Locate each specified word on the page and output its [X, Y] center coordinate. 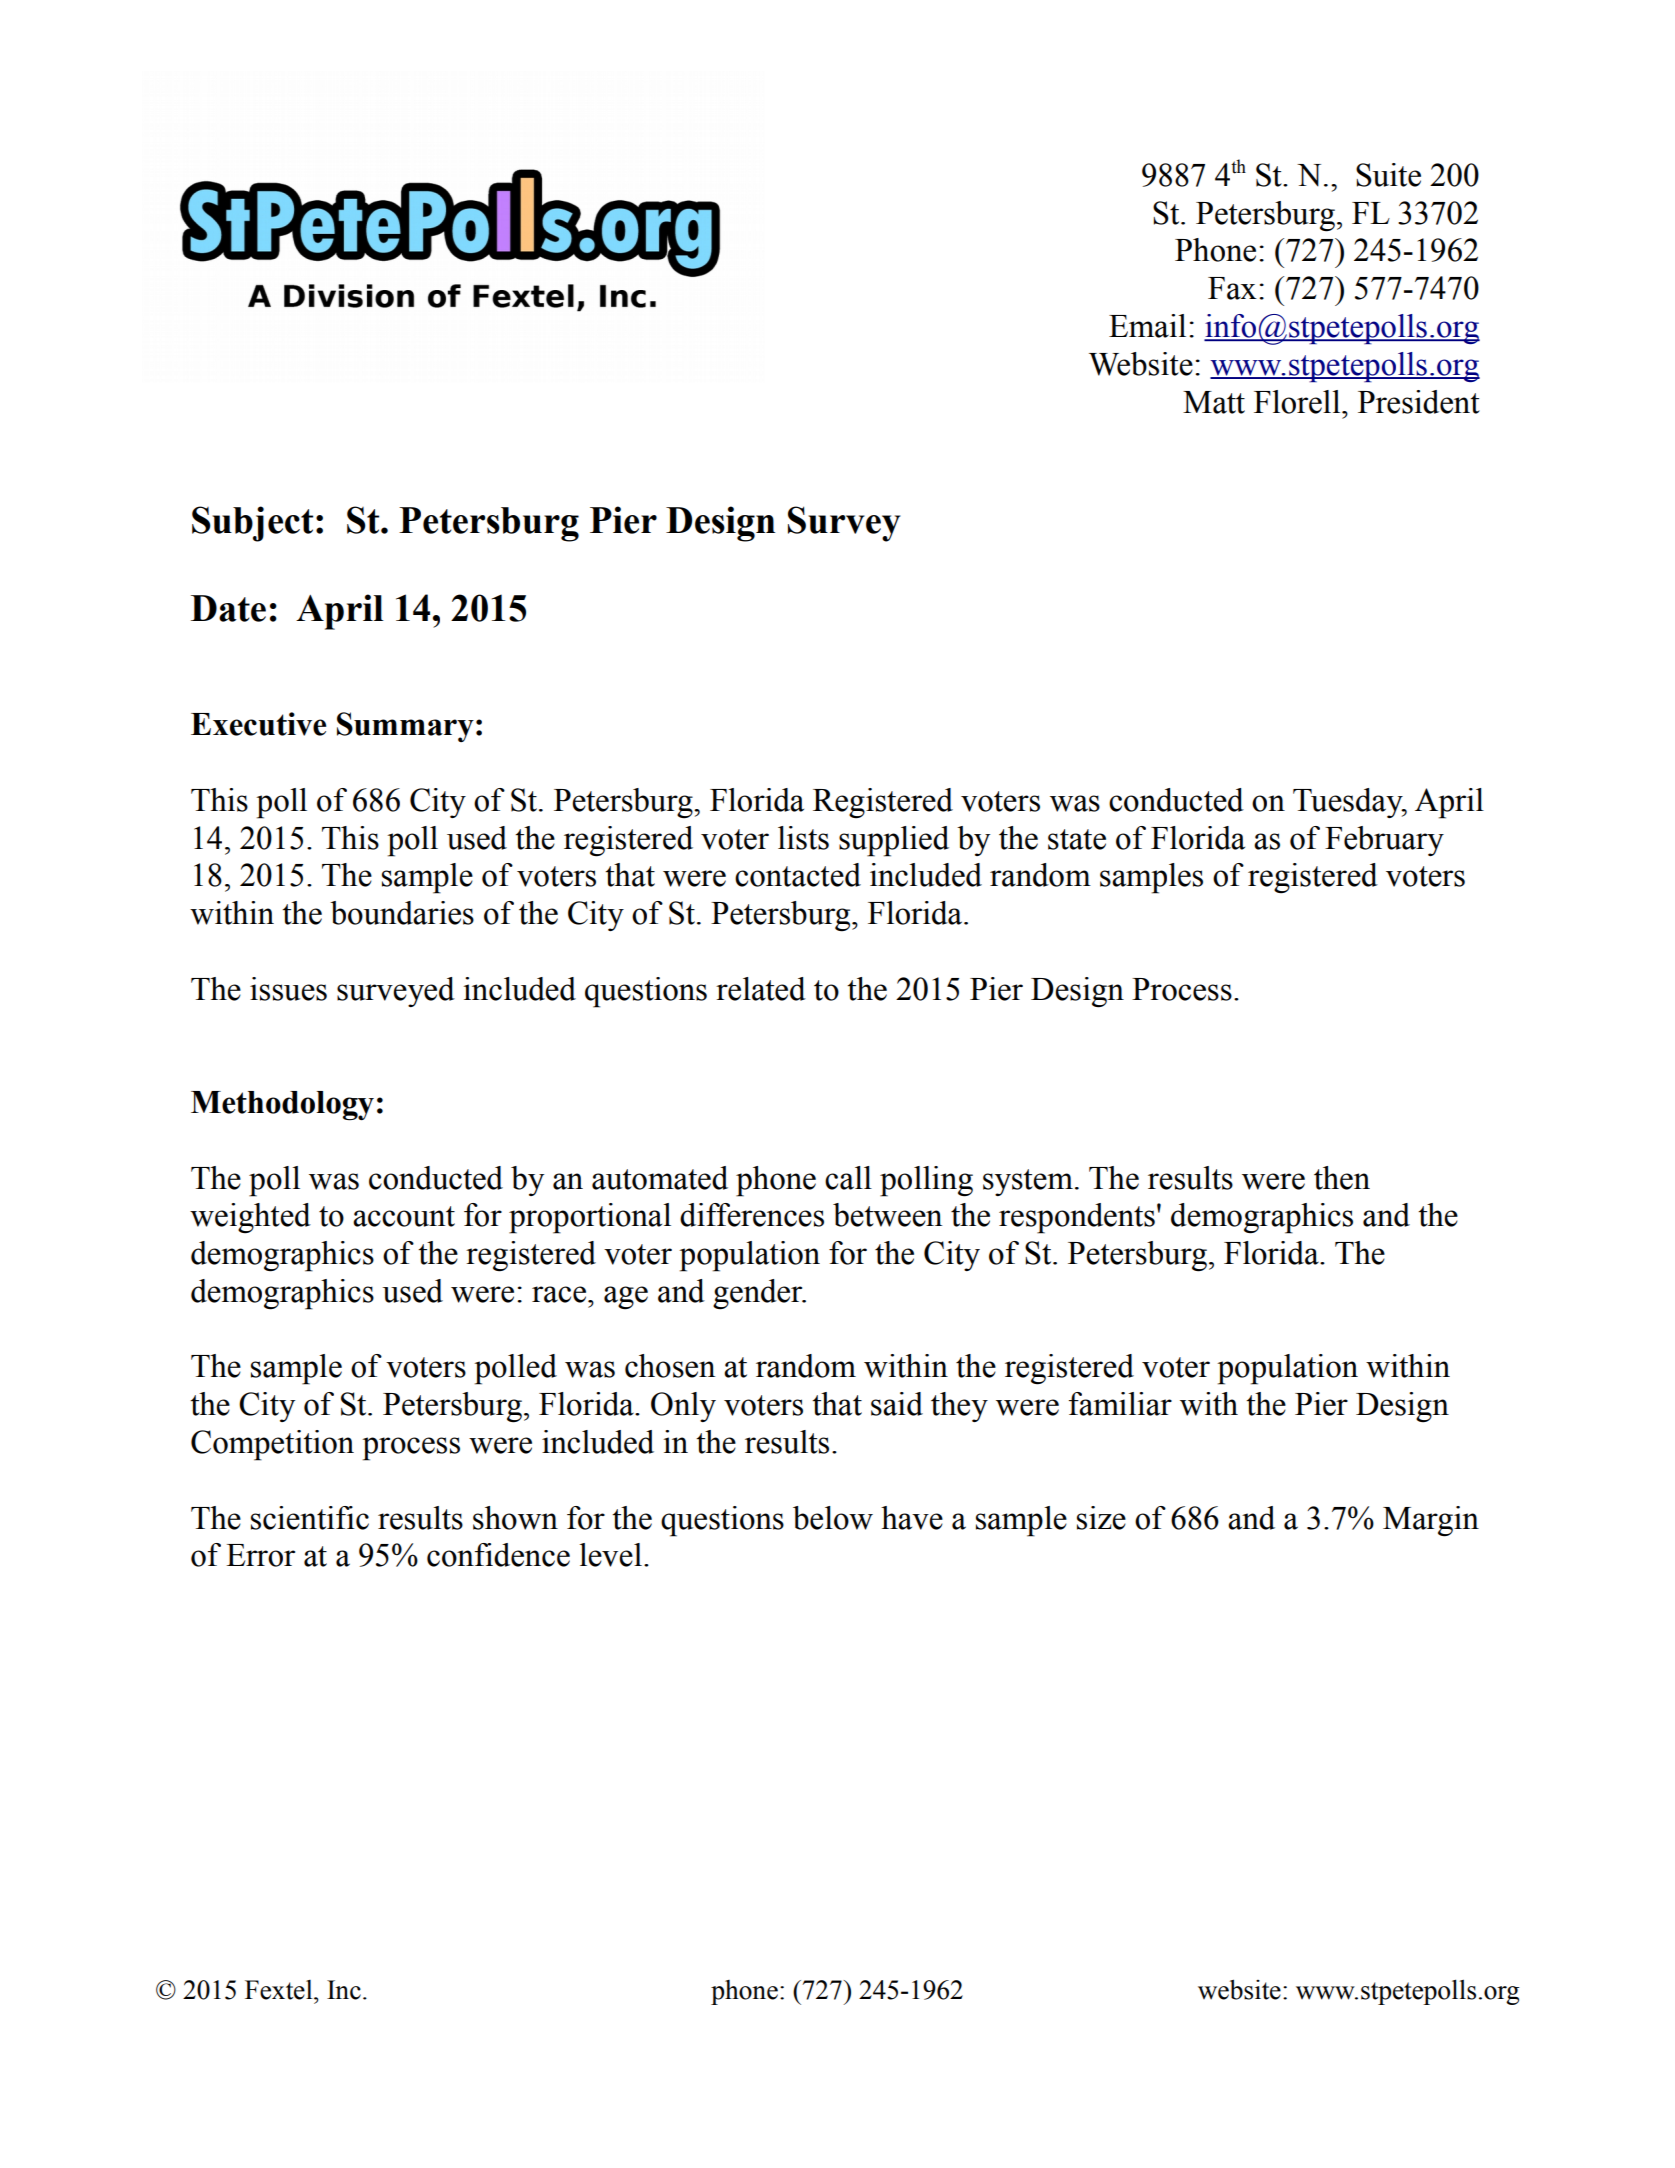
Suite [1388, 175]
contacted [798, 875]
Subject [252, 524]
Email [1147, 326]
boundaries [402, 913]
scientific [310, 1518]
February [1384, 841]
